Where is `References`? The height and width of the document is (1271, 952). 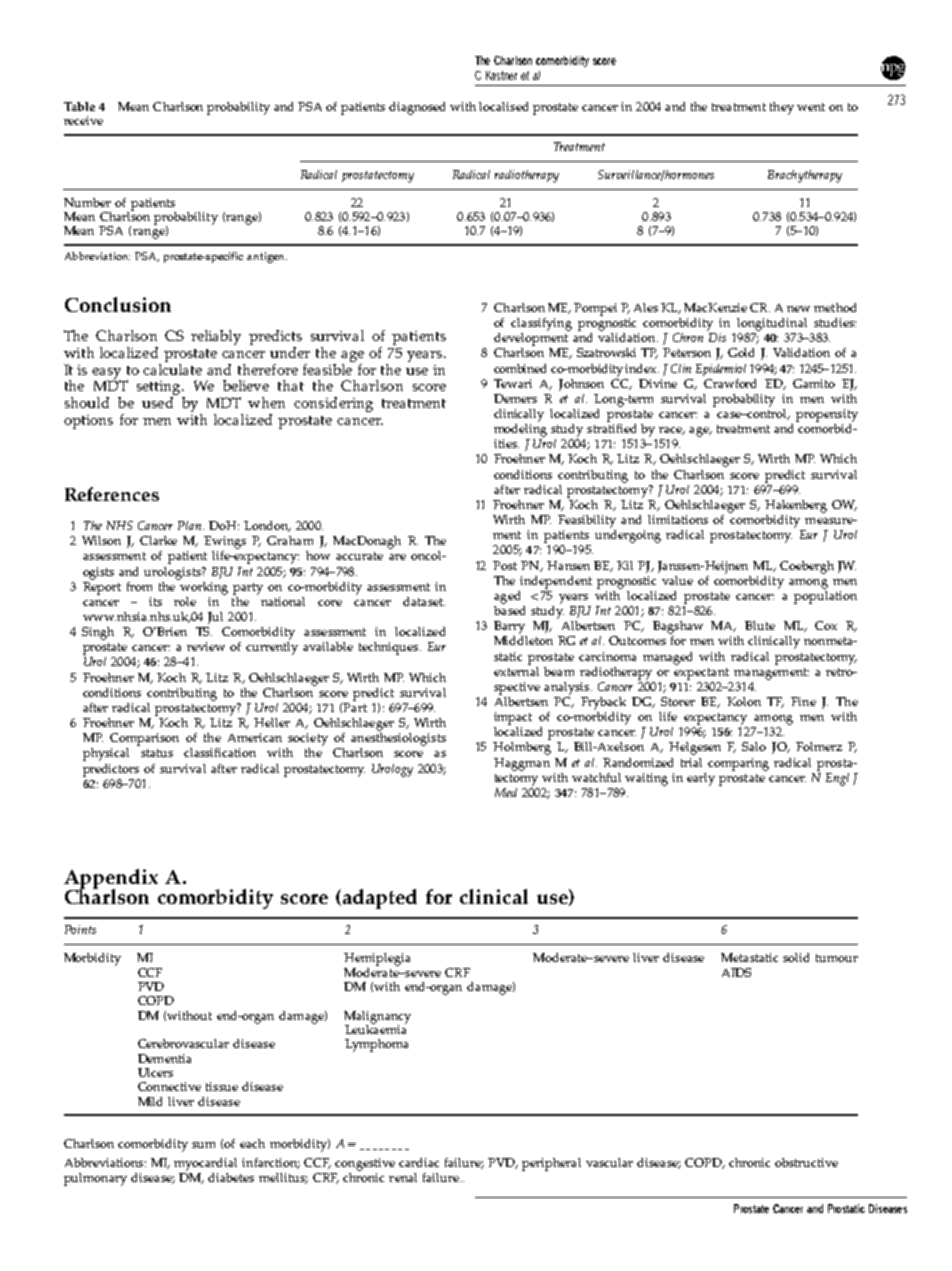
References is located at coordinates (112, 494).
